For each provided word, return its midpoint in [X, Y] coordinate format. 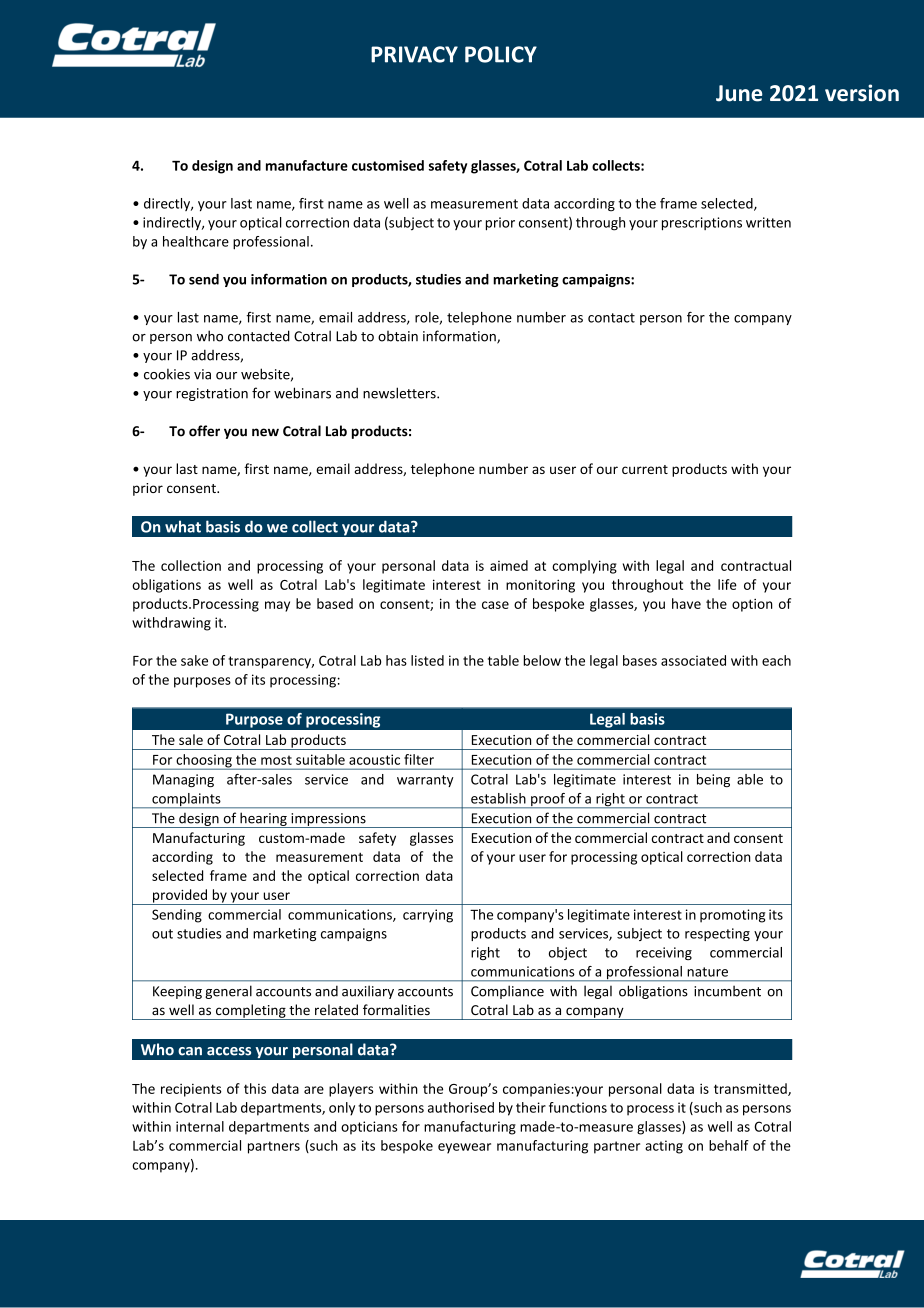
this [255, 1088]
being [713, 780]
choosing [204, 762]
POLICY [501, 54]
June [739, 93]
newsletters [400, 393]
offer [204, 431]
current [645, 469]
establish [498, 798]
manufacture [307, 165]
